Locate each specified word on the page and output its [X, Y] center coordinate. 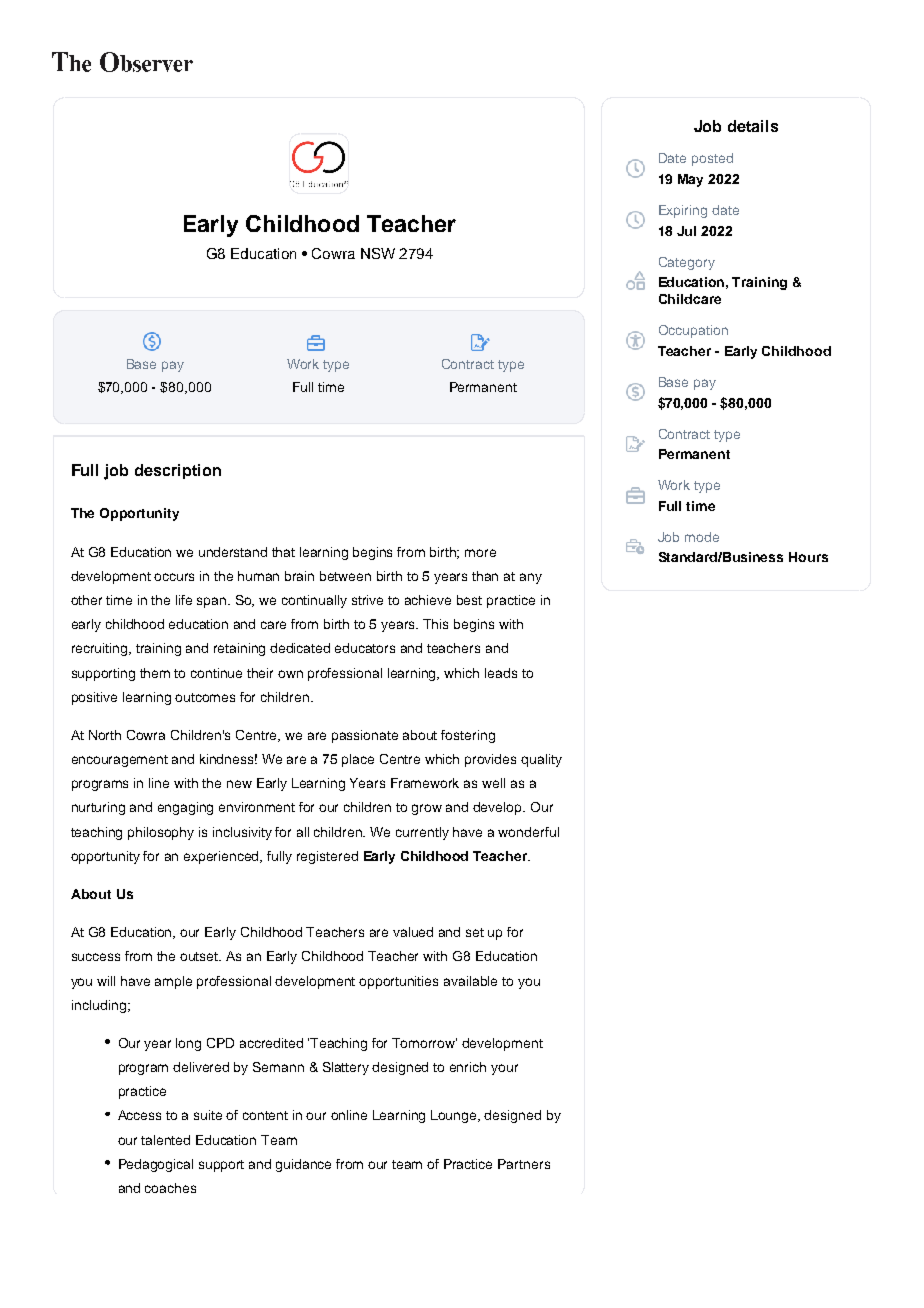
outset [200, 956]
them [155, 673]
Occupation [693, 331]
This [435, 624]
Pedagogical [156, 1165]
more [480, 553]
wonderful [528, 832]
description [178, 471]
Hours [808, 557]
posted [712, 159]
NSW [378, 253]
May [690, 180]
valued [413, 932]
